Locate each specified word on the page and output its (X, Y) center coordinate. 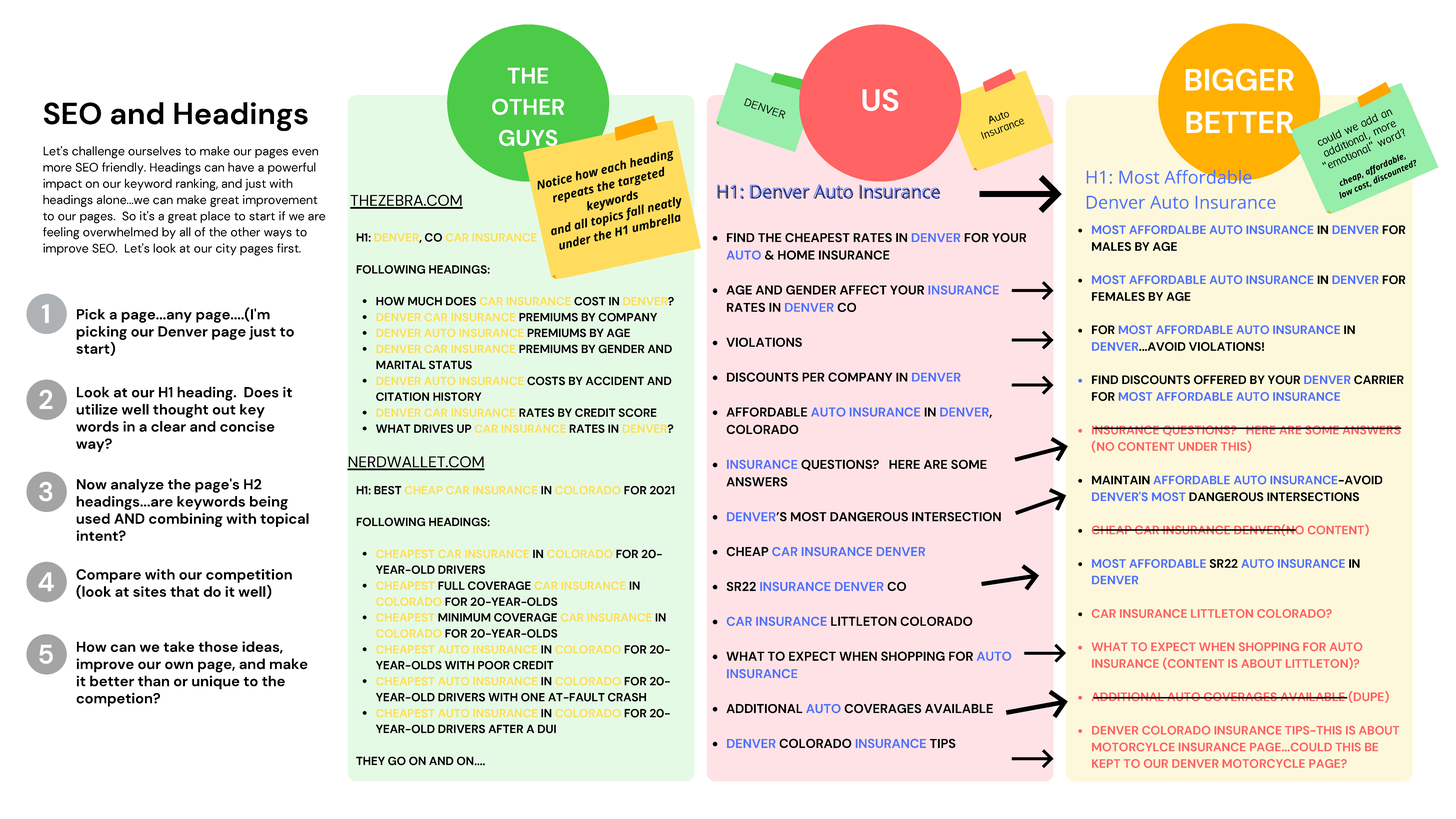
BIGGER (1240, 80)
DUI (547, 729)
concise (247, 426)
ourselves (154, 151)
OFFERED (1220, 380)
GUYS (529, 139)
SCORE (638, 412)
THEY (370, 760)
